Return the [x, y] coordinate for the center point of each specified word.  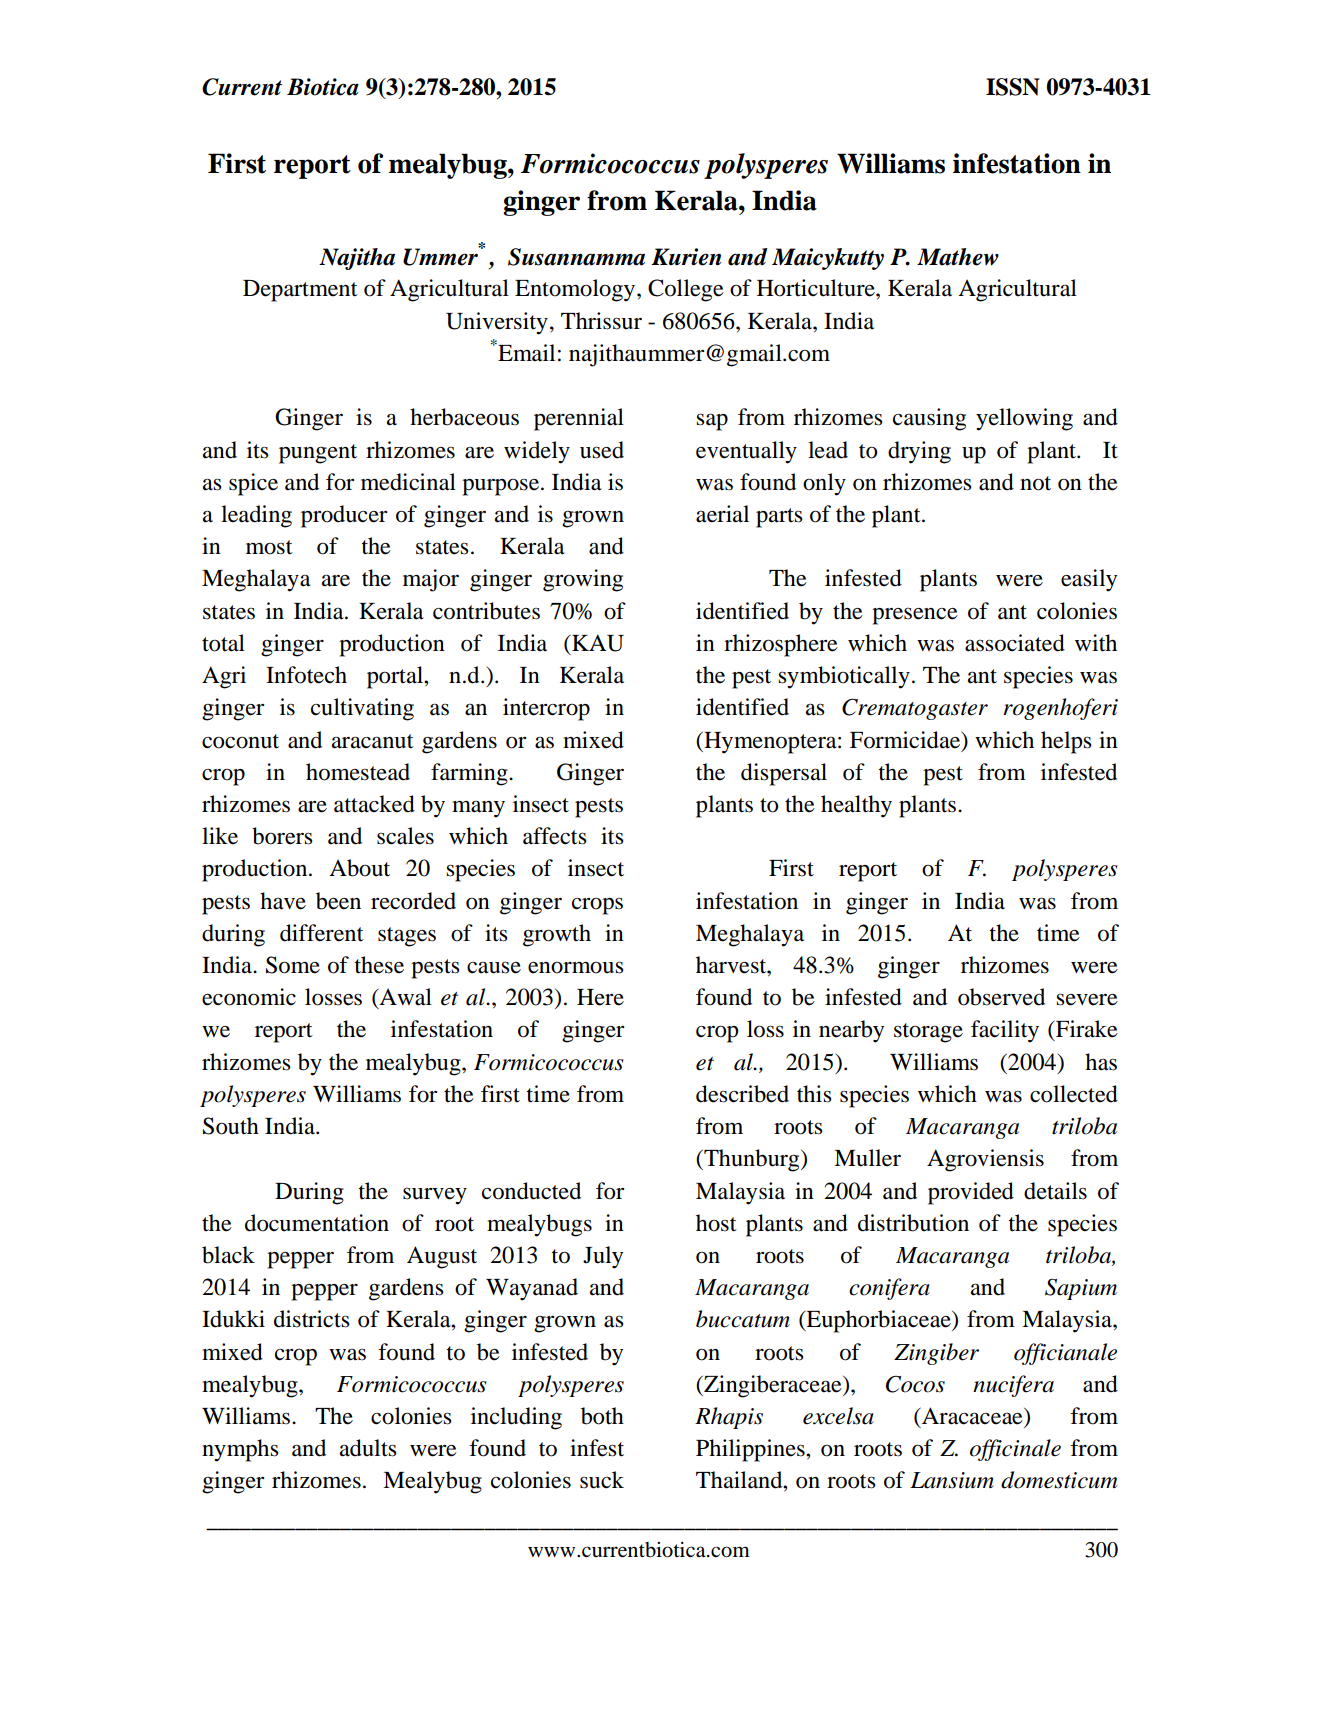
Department [300, 291]
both [602, 1416]
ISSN [1013, 87]
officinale [1015, 1450]
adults [368, 1448]
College [686, 290]
